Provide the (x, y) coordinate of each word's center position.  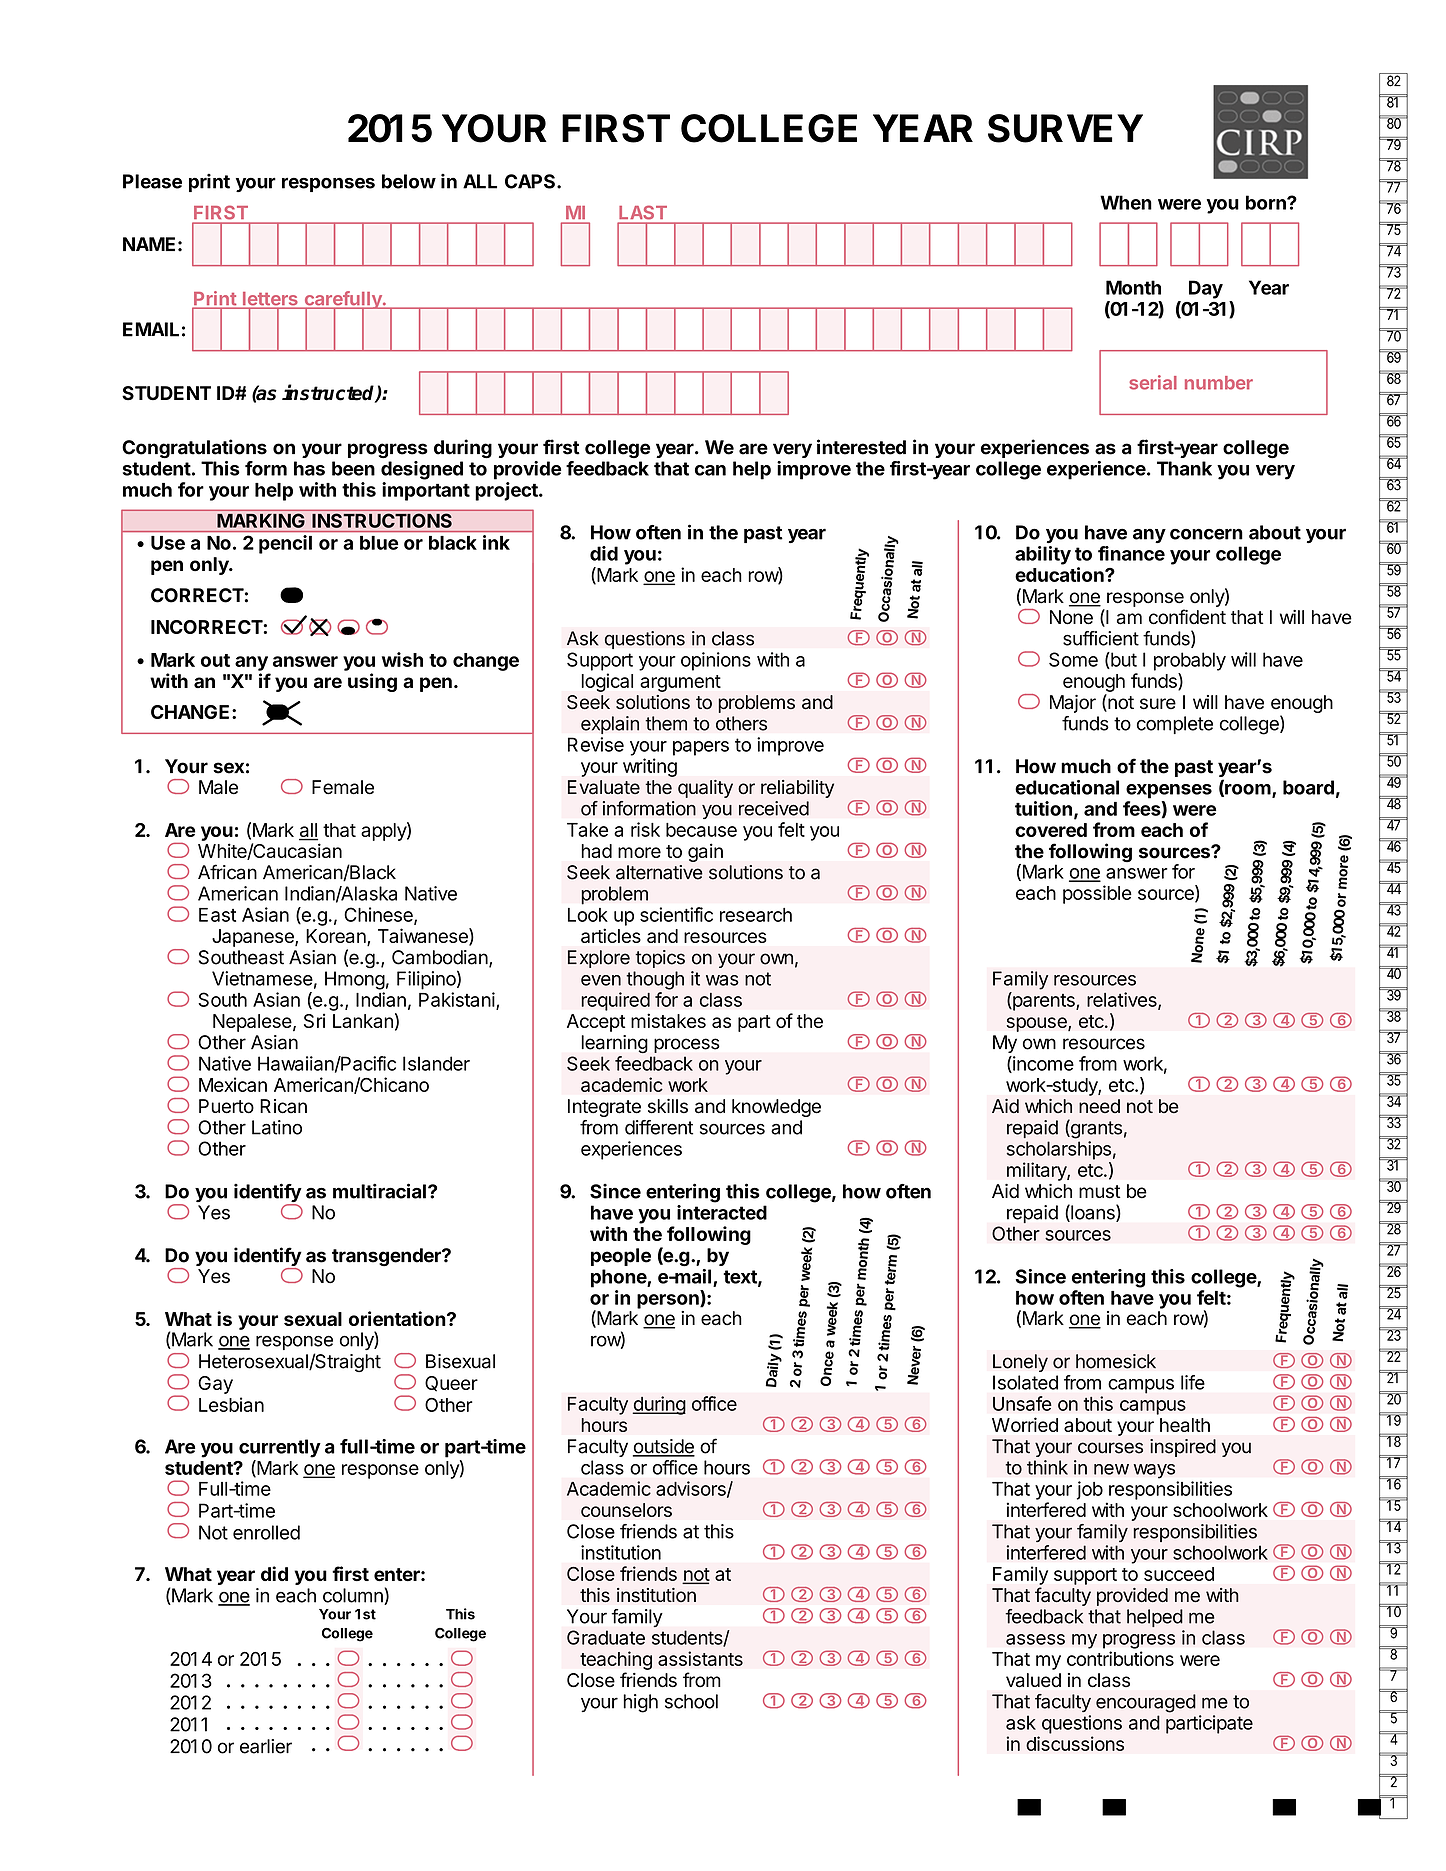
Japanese (254, 938)
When (1126, 202)
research (756, 915)
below (409, 181)
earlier (266, 1746)
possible (1097, 894)
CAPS (531, 181)
